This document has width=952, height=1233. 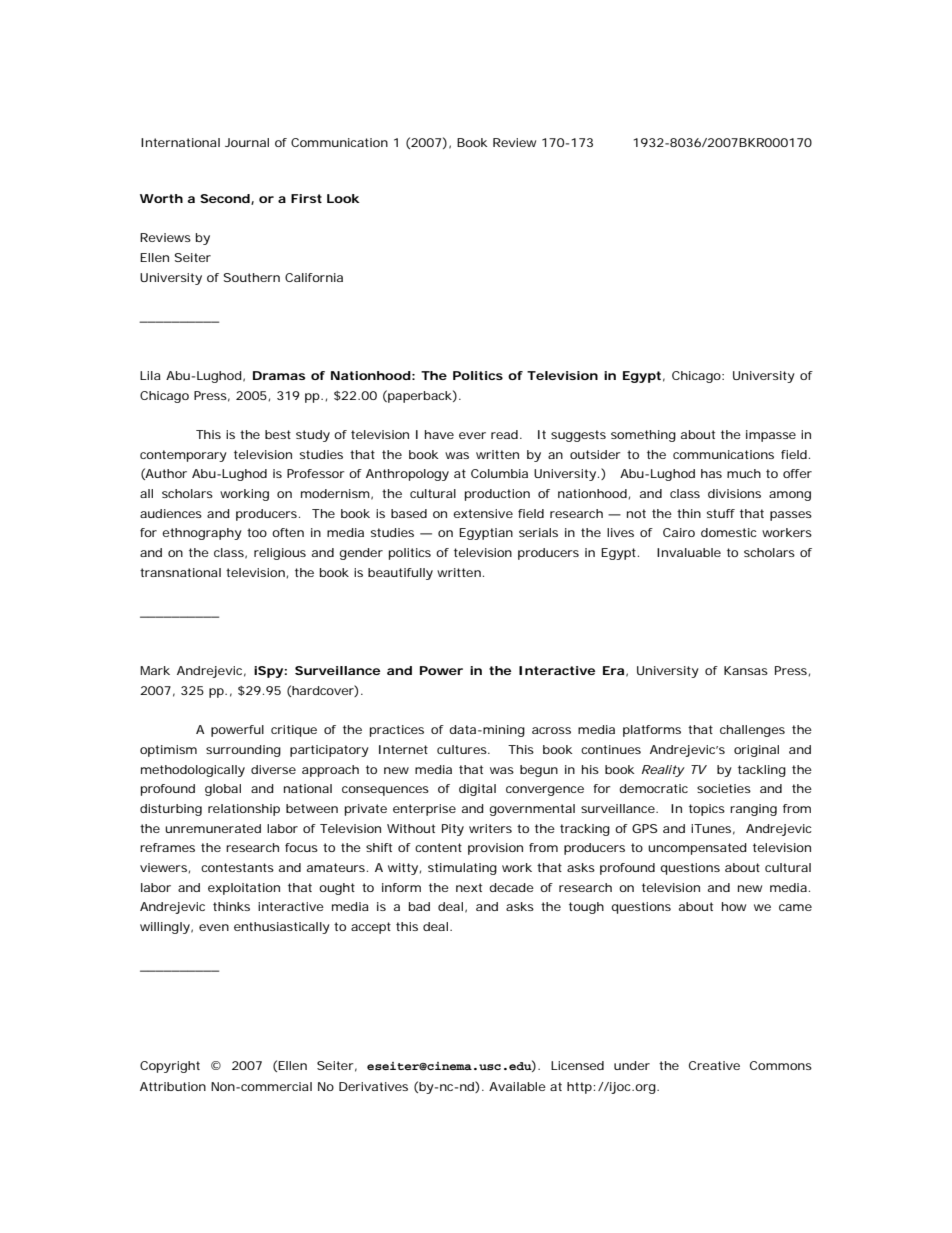 I want to click on Available, so click(x=517, y=1086).
